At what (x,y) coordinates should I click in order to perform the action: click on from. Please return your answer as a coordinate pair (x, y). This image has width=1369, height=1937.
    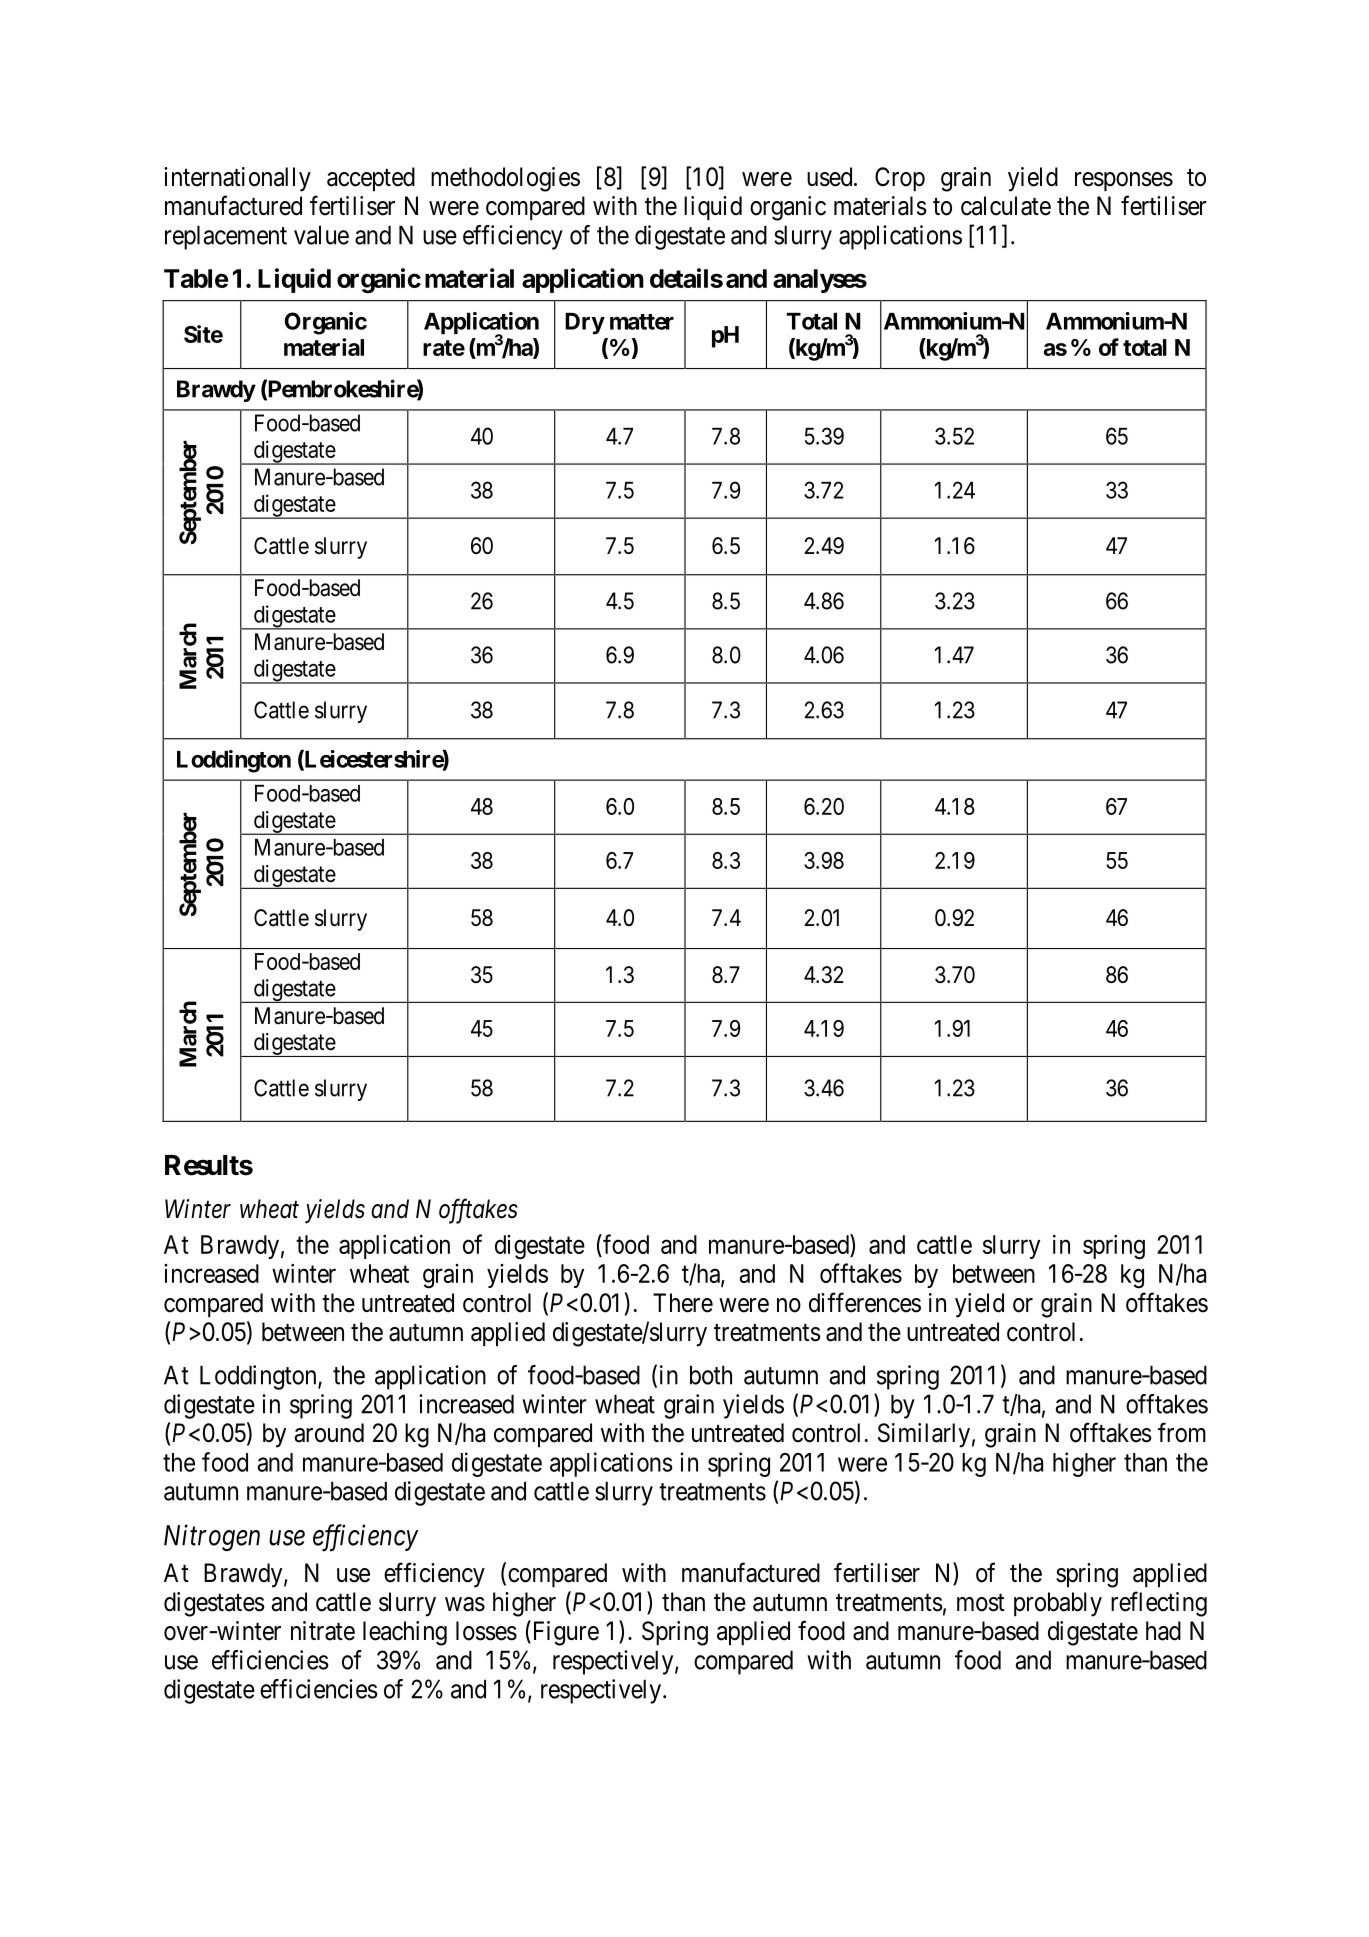
    Looking at the image, I should click on (1182, 1432).
